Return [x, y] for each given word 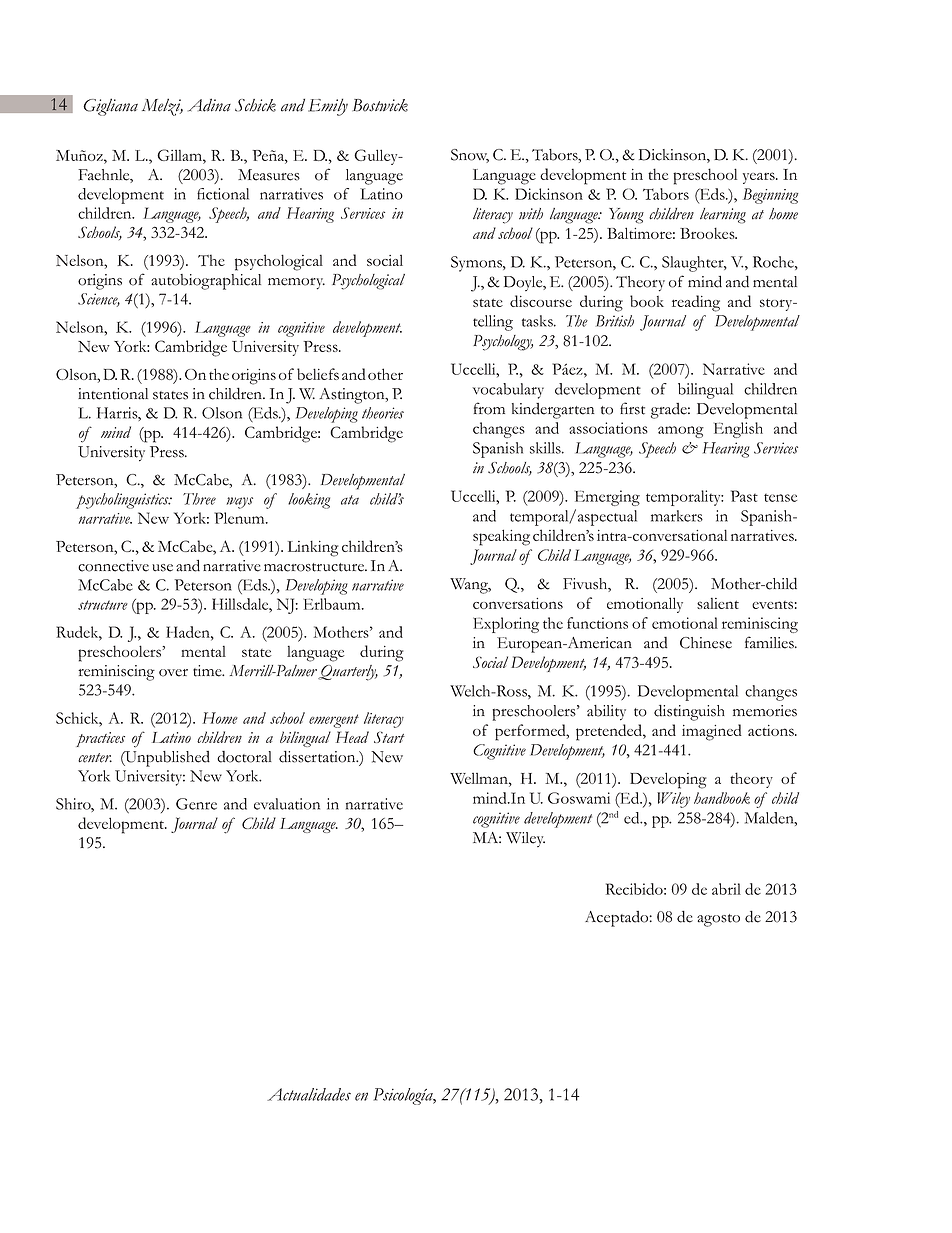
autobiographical [206, 282]
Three [199, 499]
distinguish [689, 712]
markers [677, 516]
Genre [196, 804]
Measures [269, 175]
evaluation [287, 804]
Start [389, 737]
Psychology [503, 343]
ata [350, 500]
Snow [470, 156]
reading [696, 303]
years [760, 178]
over [173, 673]
